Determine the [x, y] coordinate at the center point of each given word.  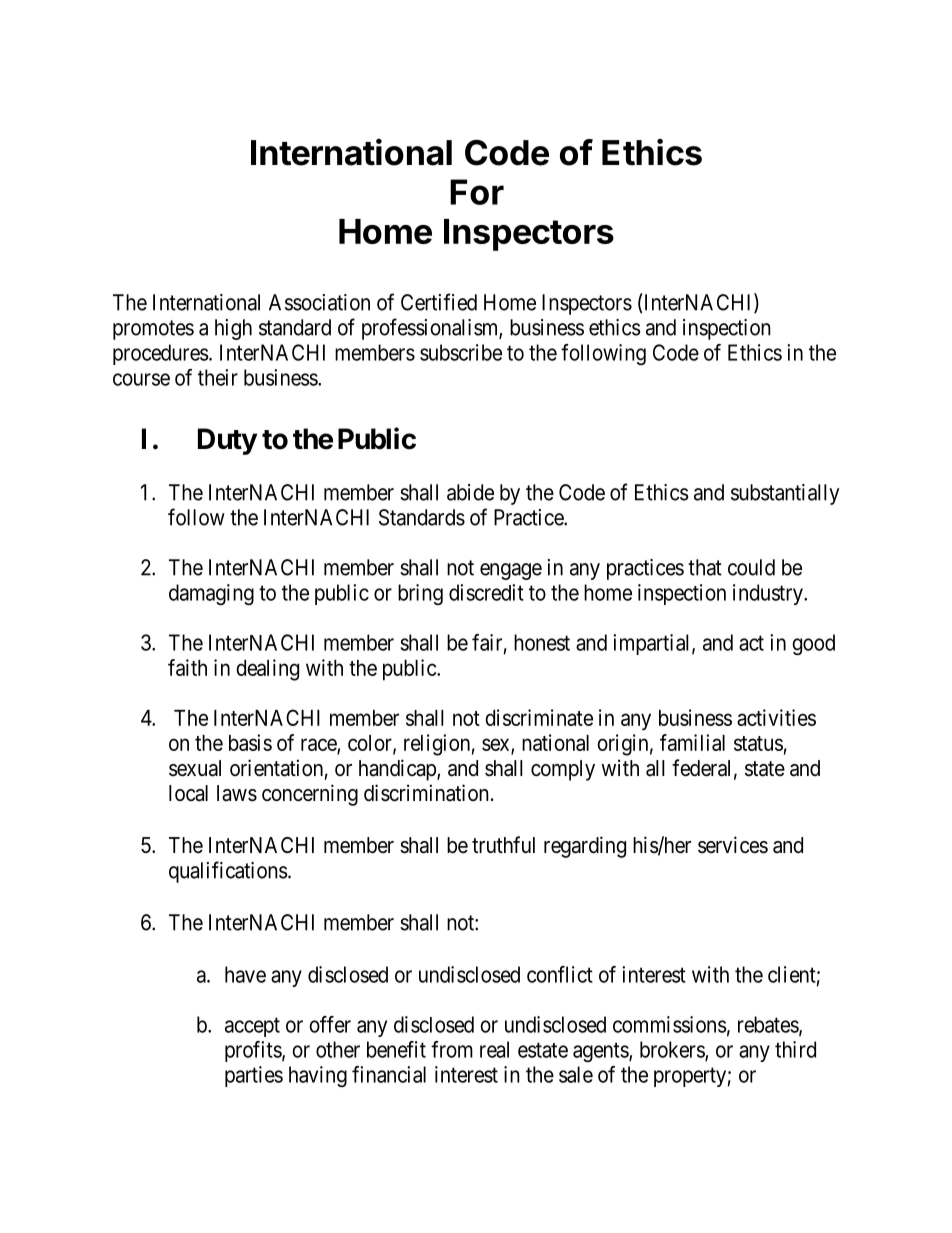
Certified [439, 302]
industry [769, 594]
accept [252, 1027]
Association [319, 302]
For [477, 192]
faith [187, 667]
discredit [486, 592]
